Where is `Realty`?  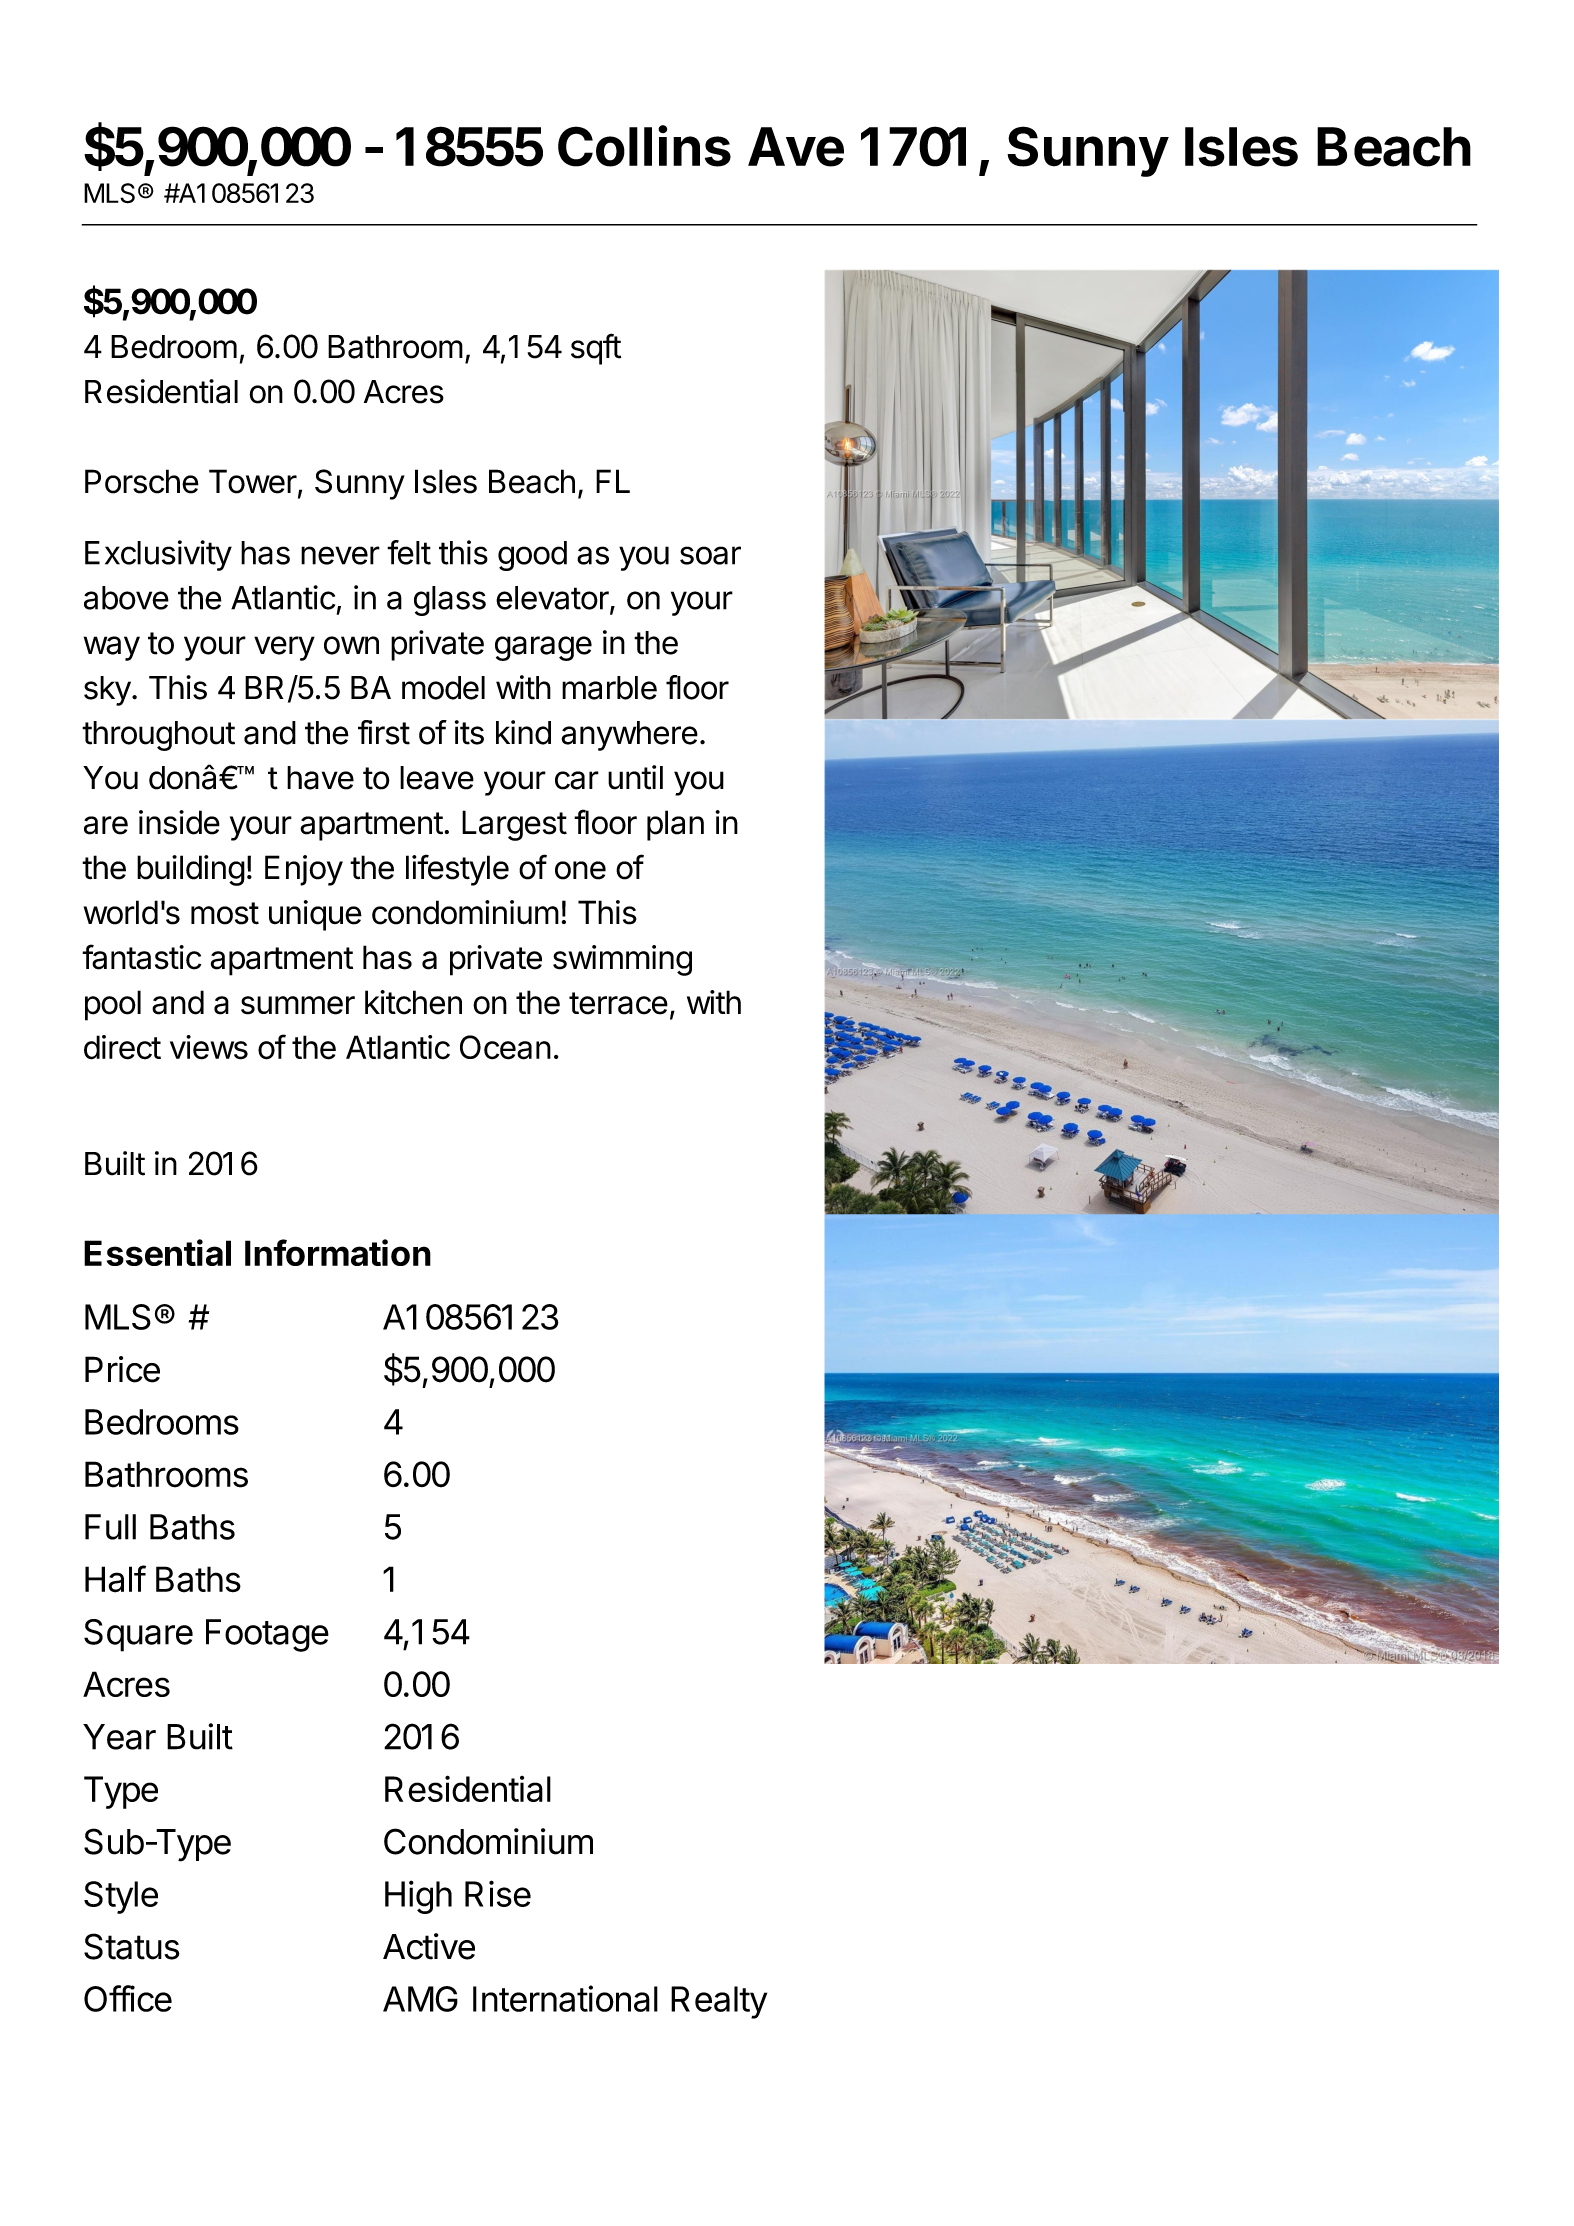 Realty is located at coordinates (719, 2002).
